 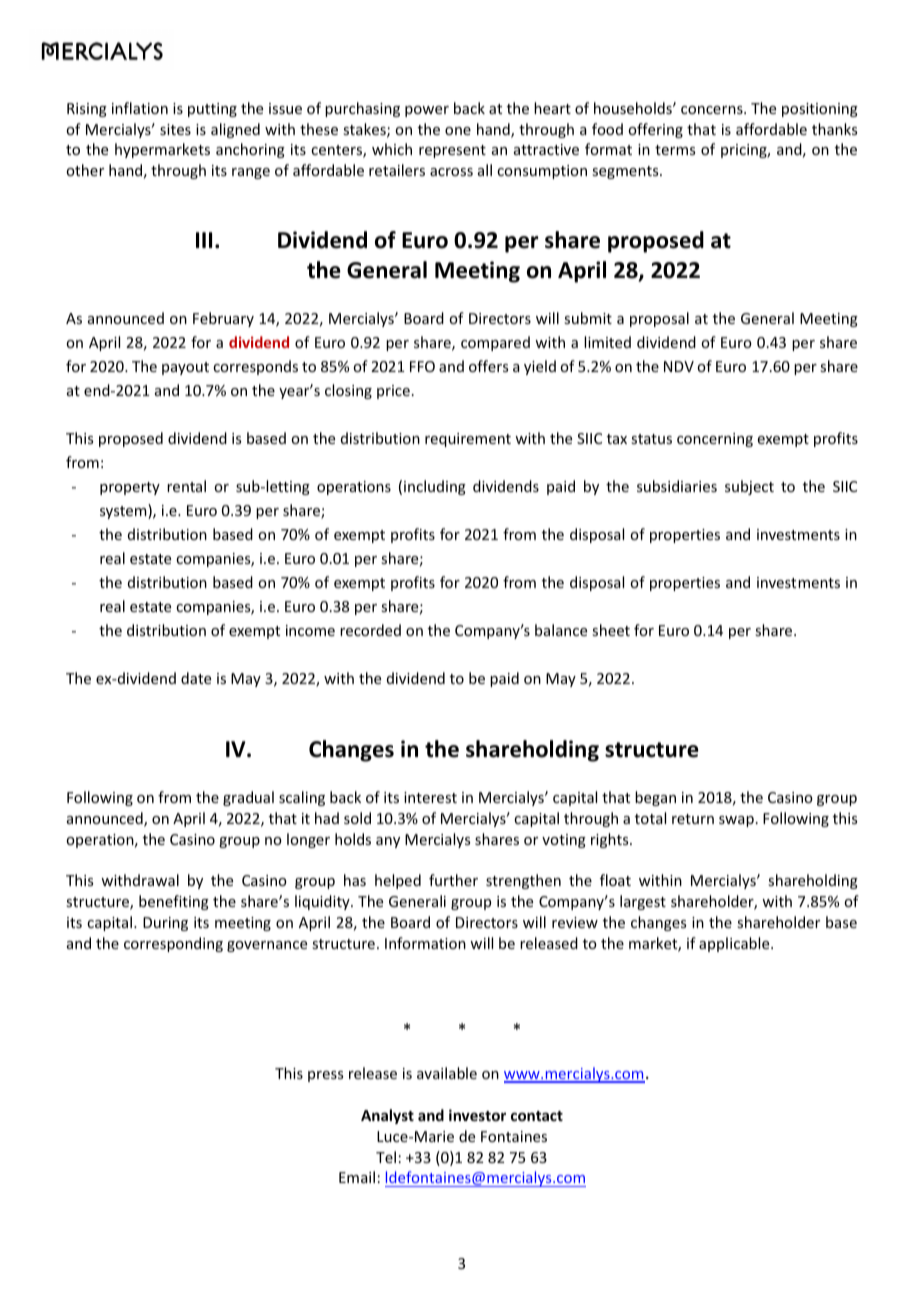 What do you see at coordinates (713, 110) in the screenshot?
I see `concerns` at bounding box center [713, 110].
